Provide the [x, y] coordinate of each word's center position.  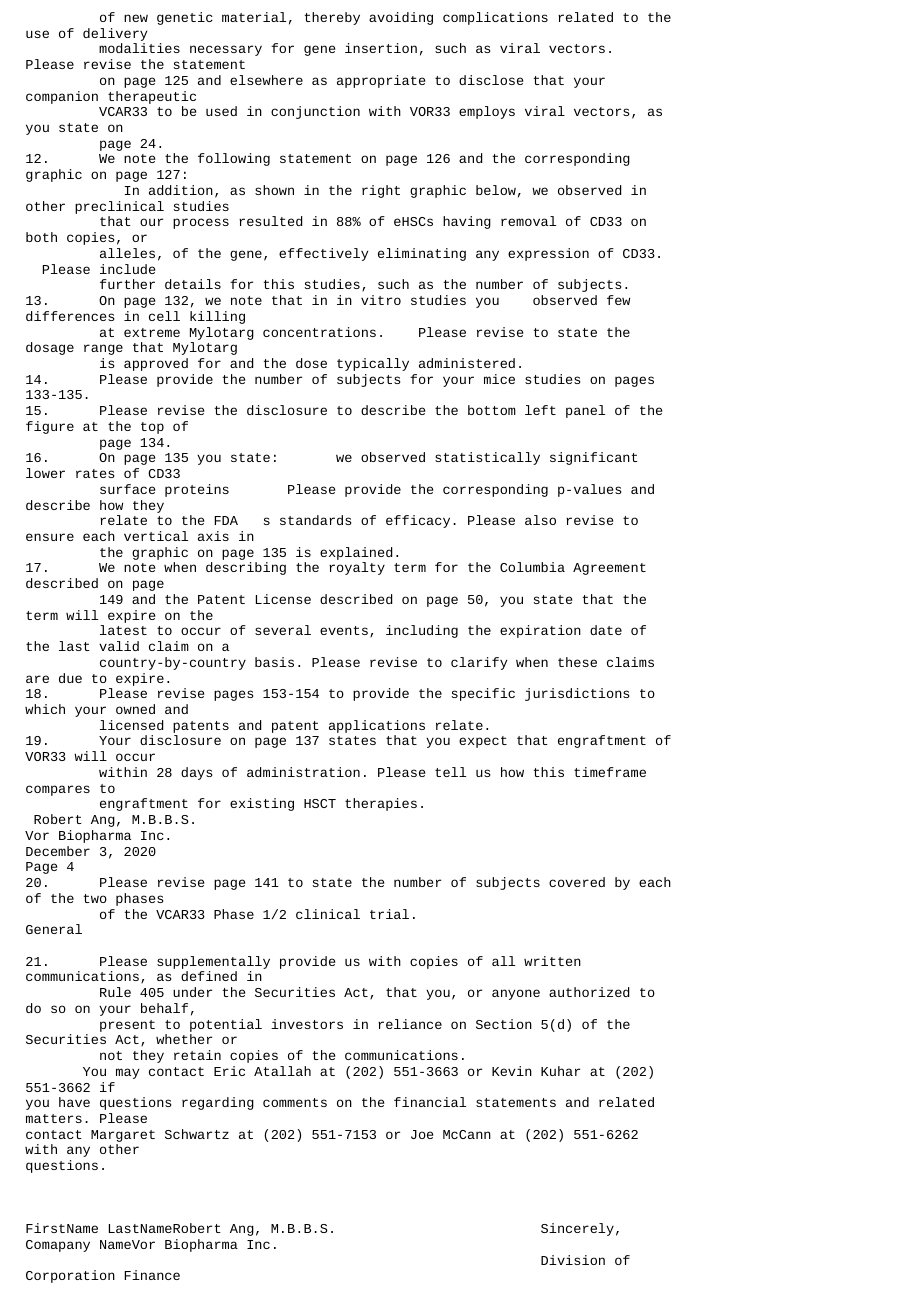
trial [389, 914]
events [344, 630]
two [95, 898]
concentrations [319, 332]
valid [119, 646]
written [552, 961]
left [540, 410]
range [103, 349]
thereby [332, 18]
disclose [491, 80]
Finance [152, 1275]
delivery [115, 34]
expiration [540, 631]
